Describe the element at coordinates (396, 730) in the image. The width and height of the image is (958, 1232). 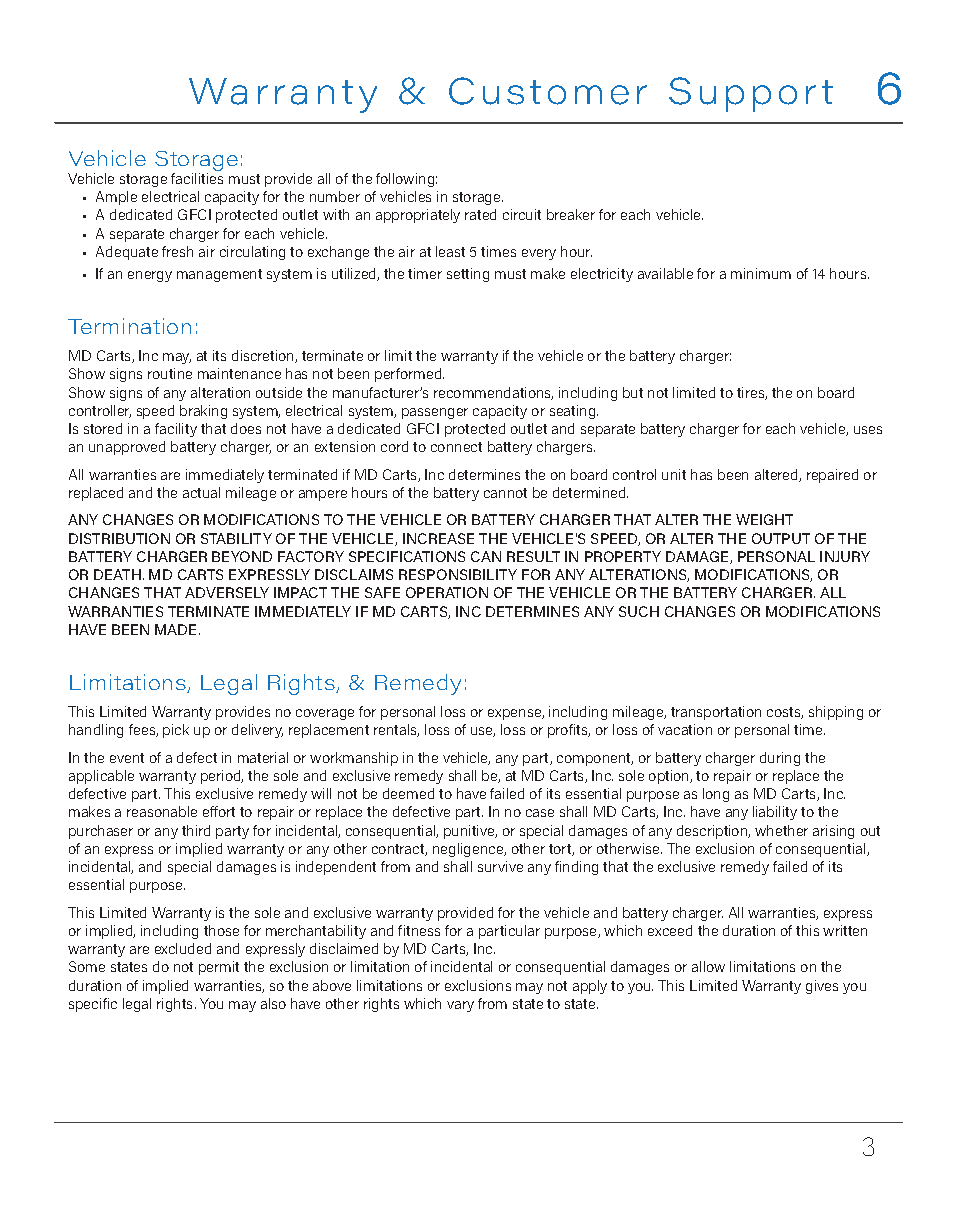
I see `rentals` at that location.
